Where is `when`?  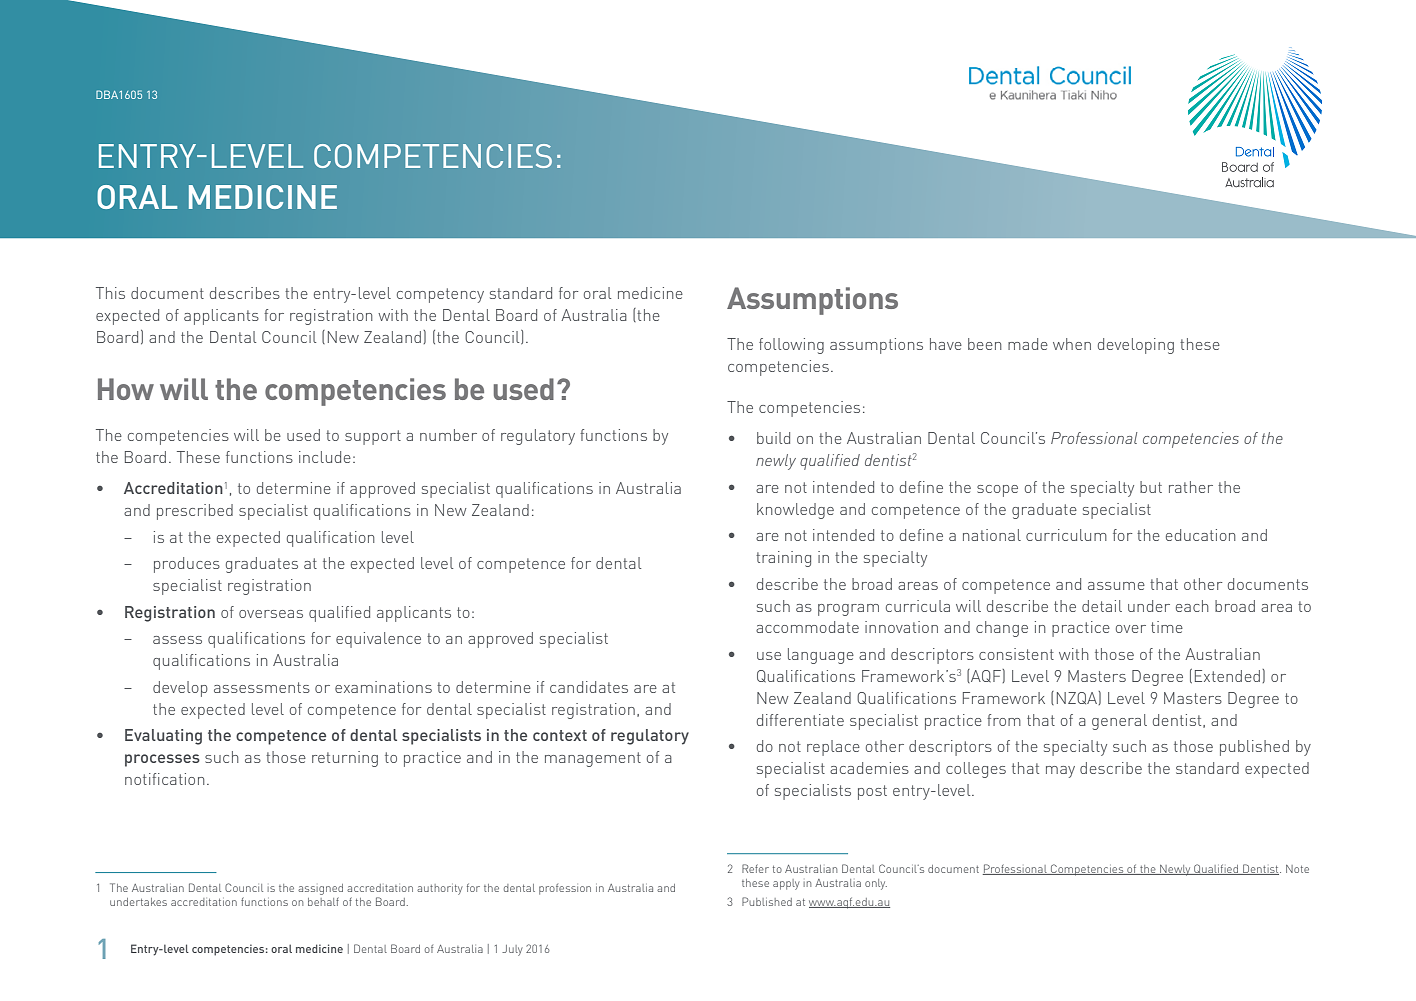
when is located at coordinates (1072, 344).
